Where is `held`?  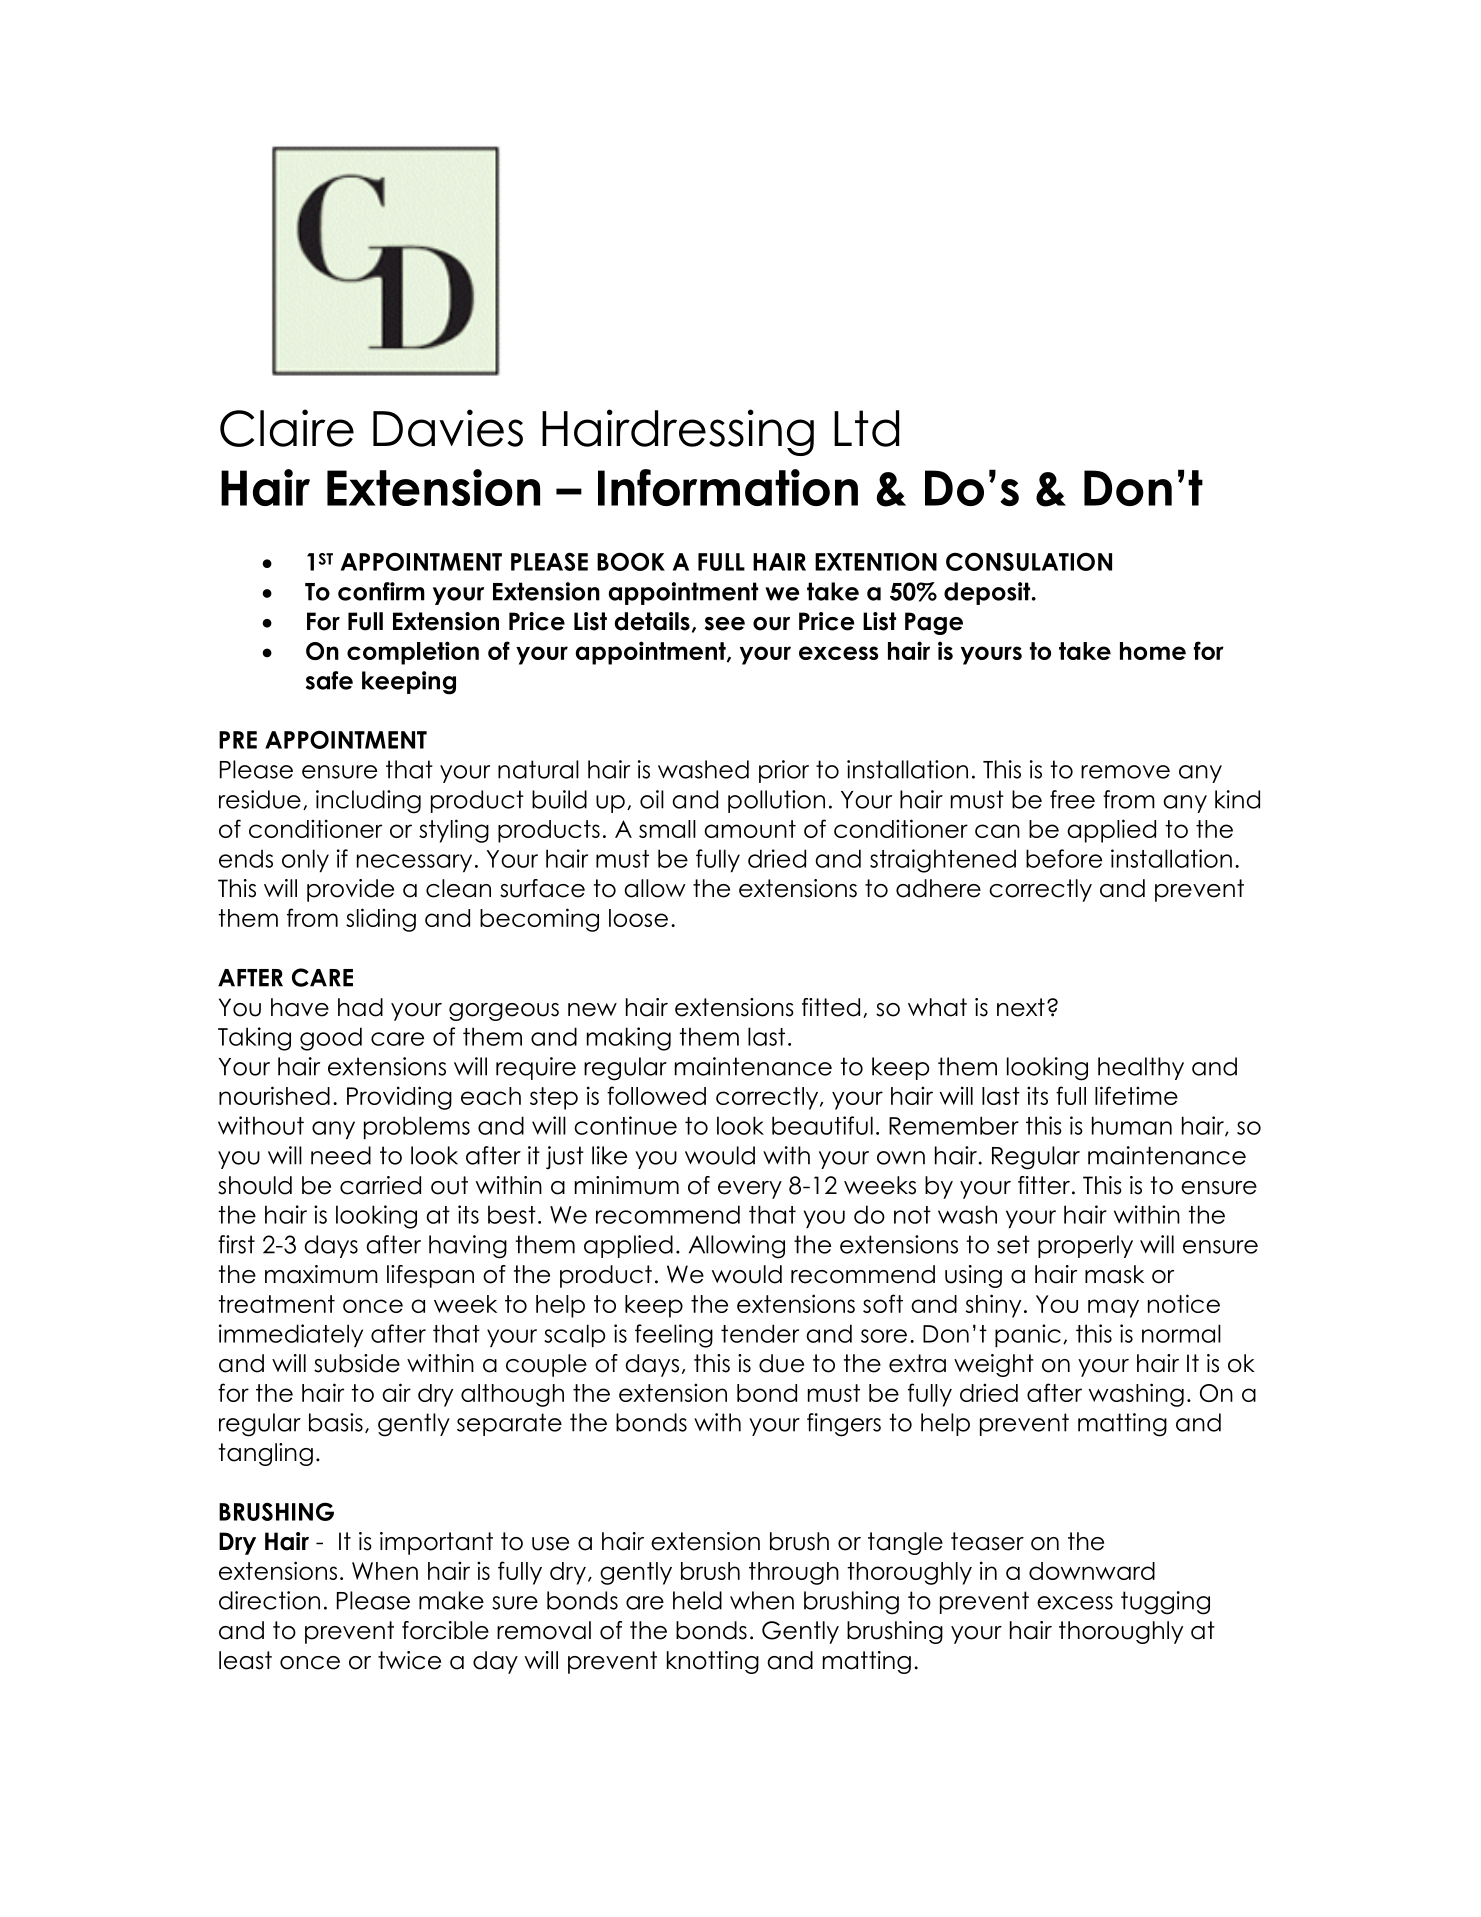
held is located at coordinates (697, 1600).
